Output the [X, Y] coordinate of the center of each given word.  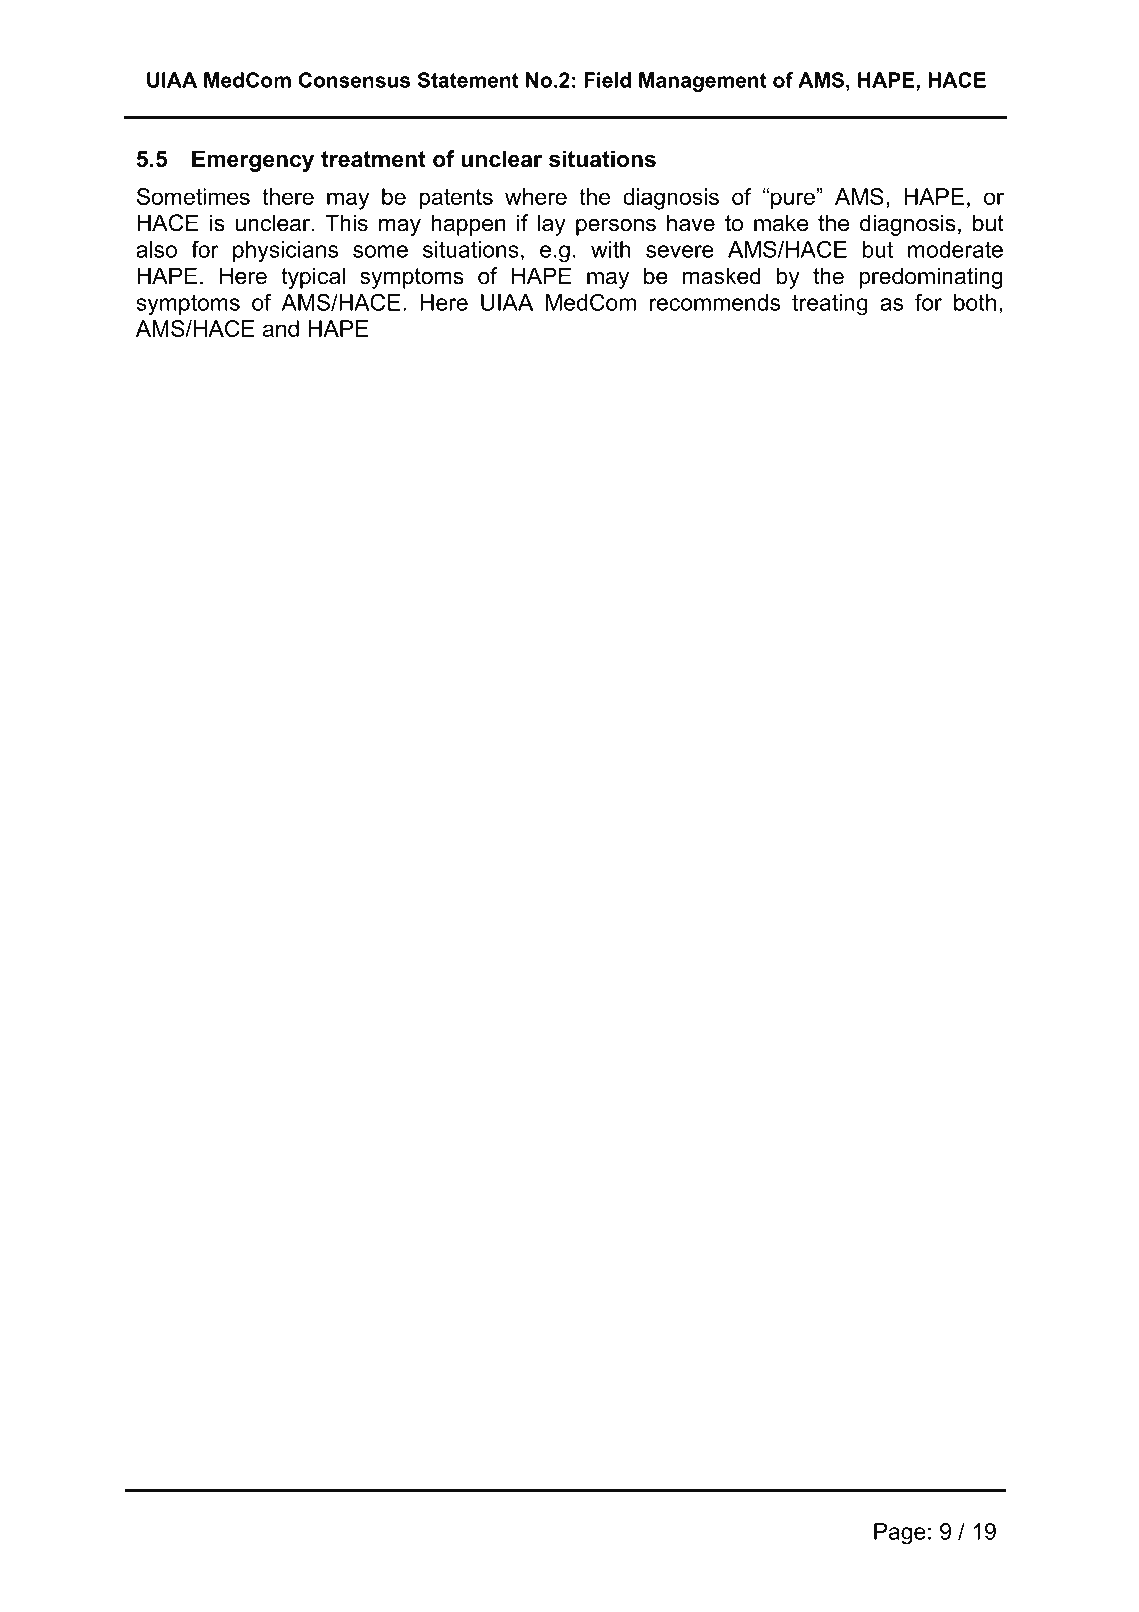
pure [793, 201]
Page [900, 1534]
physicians [285, 252]
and [281, 328]
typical [313, 278]
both [975, 302]
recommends [715, 302]
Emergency [253, 161]
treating [830, 304]
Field [607, 80]
